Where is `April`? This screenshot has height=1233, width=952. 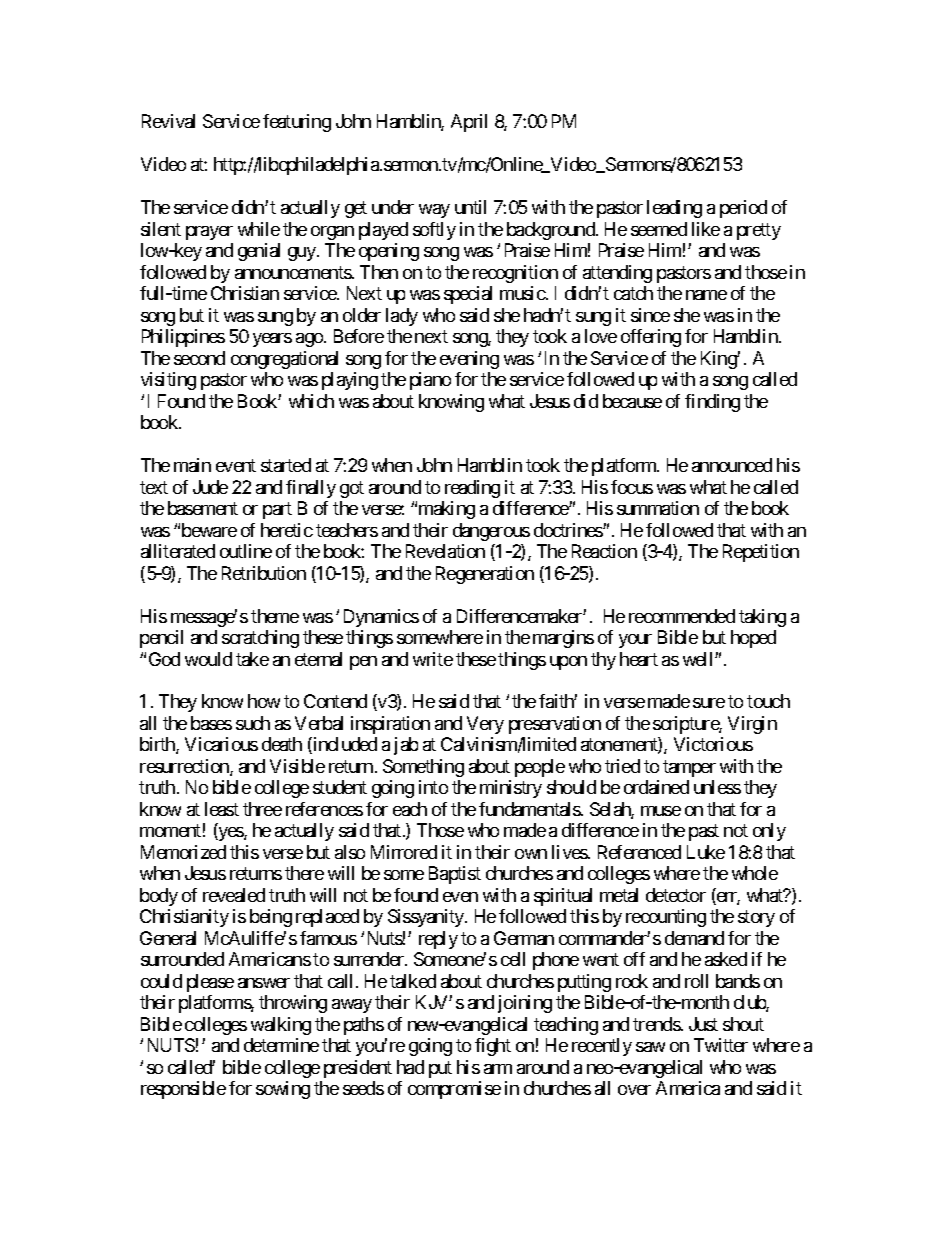
April is located at coordinates (469, 123).
